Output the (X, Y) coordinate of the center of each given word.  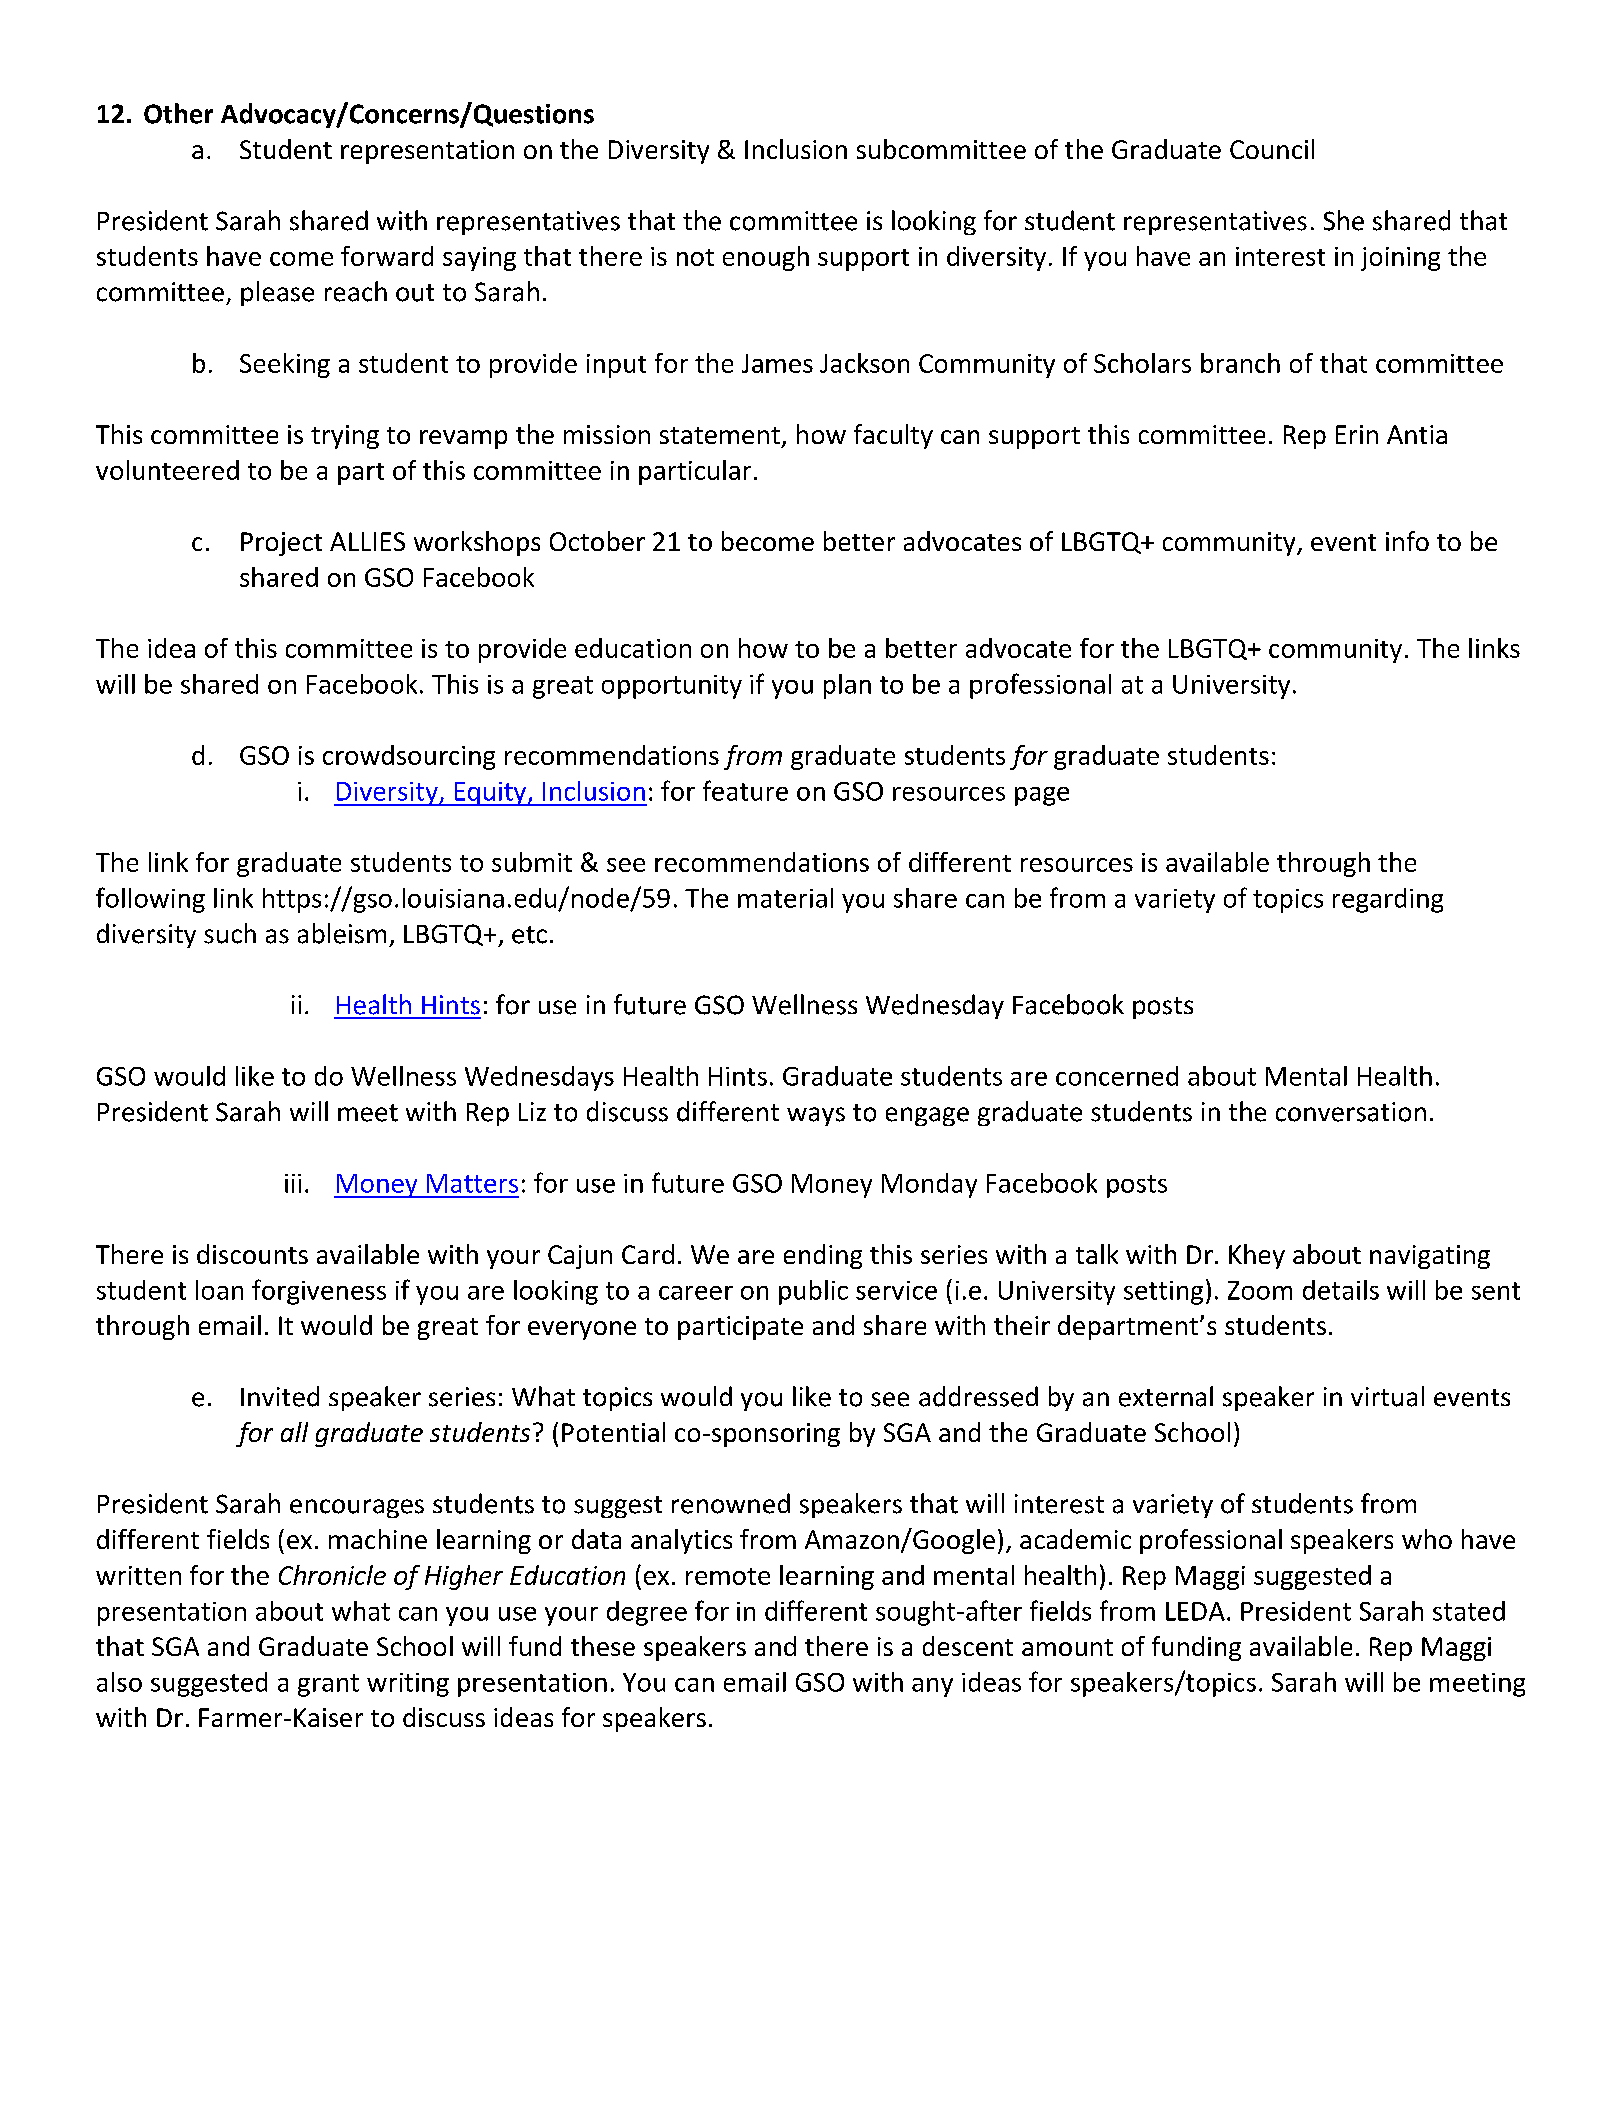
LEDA (1195, 1611)
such (230, 933)
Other (178, 113)
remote (728, 1576)
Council (1272, 149)
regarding (1388, 900)
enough (766, 258)
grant (328, 1685)
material (785, 898)
